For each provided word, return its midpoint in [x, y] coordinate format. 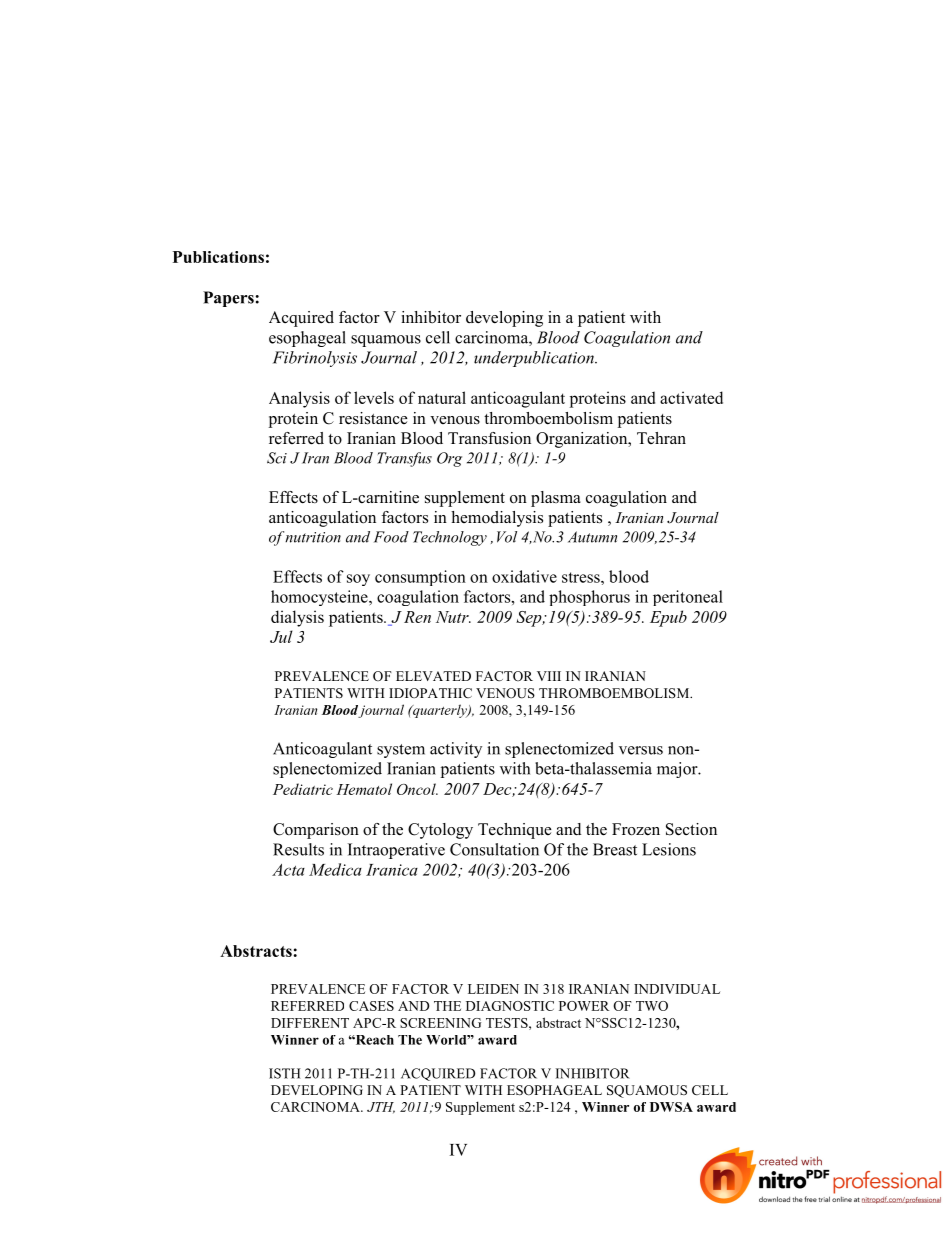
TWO [652, 1006]
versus [641, 750]
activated [691, 397]
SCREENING [440, 1023]
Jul [281, 636]
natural [442, 397]
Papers [228, 299]
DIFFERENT [310, 1023]
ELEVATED [433, 676]
